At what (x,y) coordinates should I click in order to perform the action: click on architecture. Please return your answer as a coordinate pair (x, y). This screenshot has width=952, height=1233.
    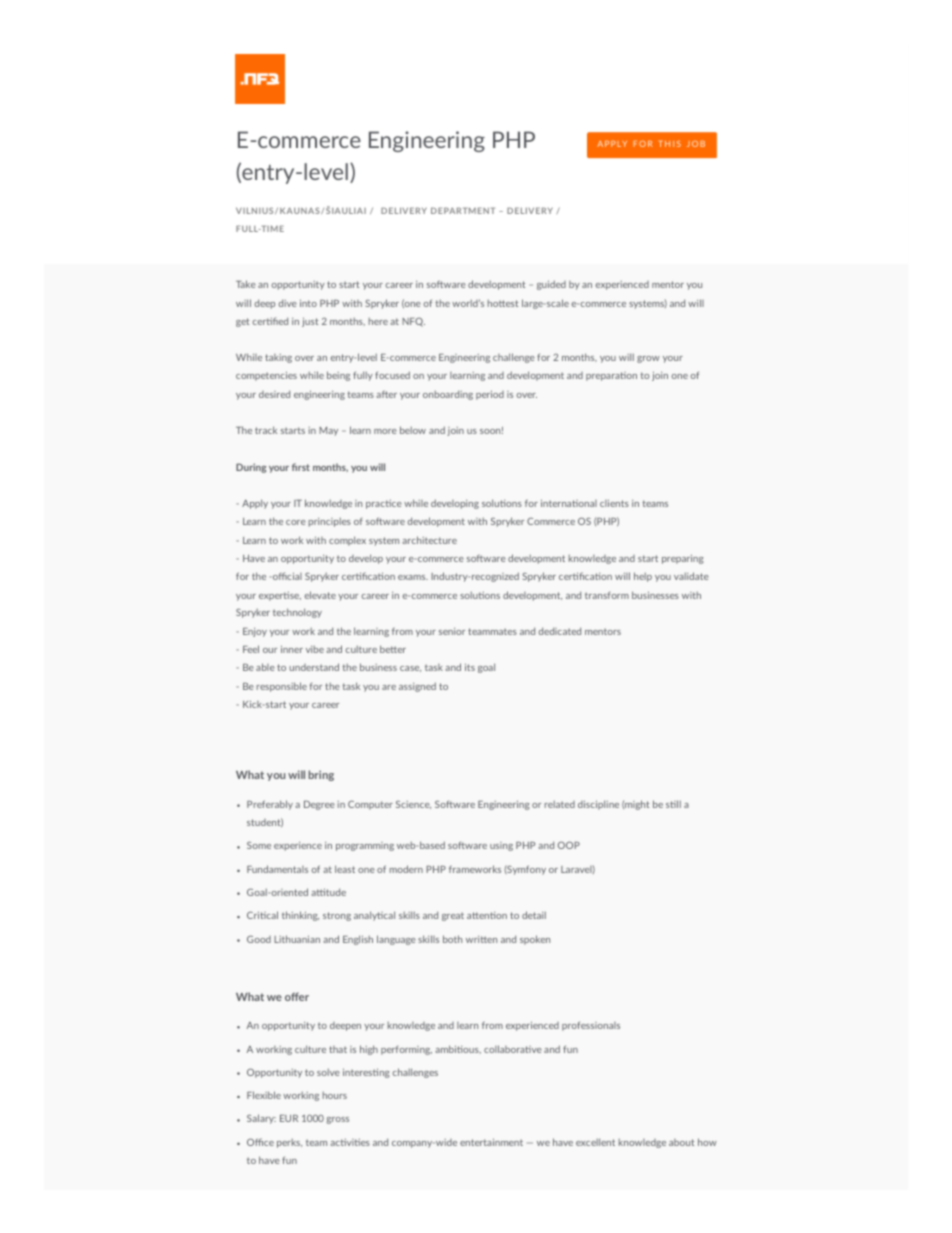
    Looking at the image, I should click on (429, 540).
